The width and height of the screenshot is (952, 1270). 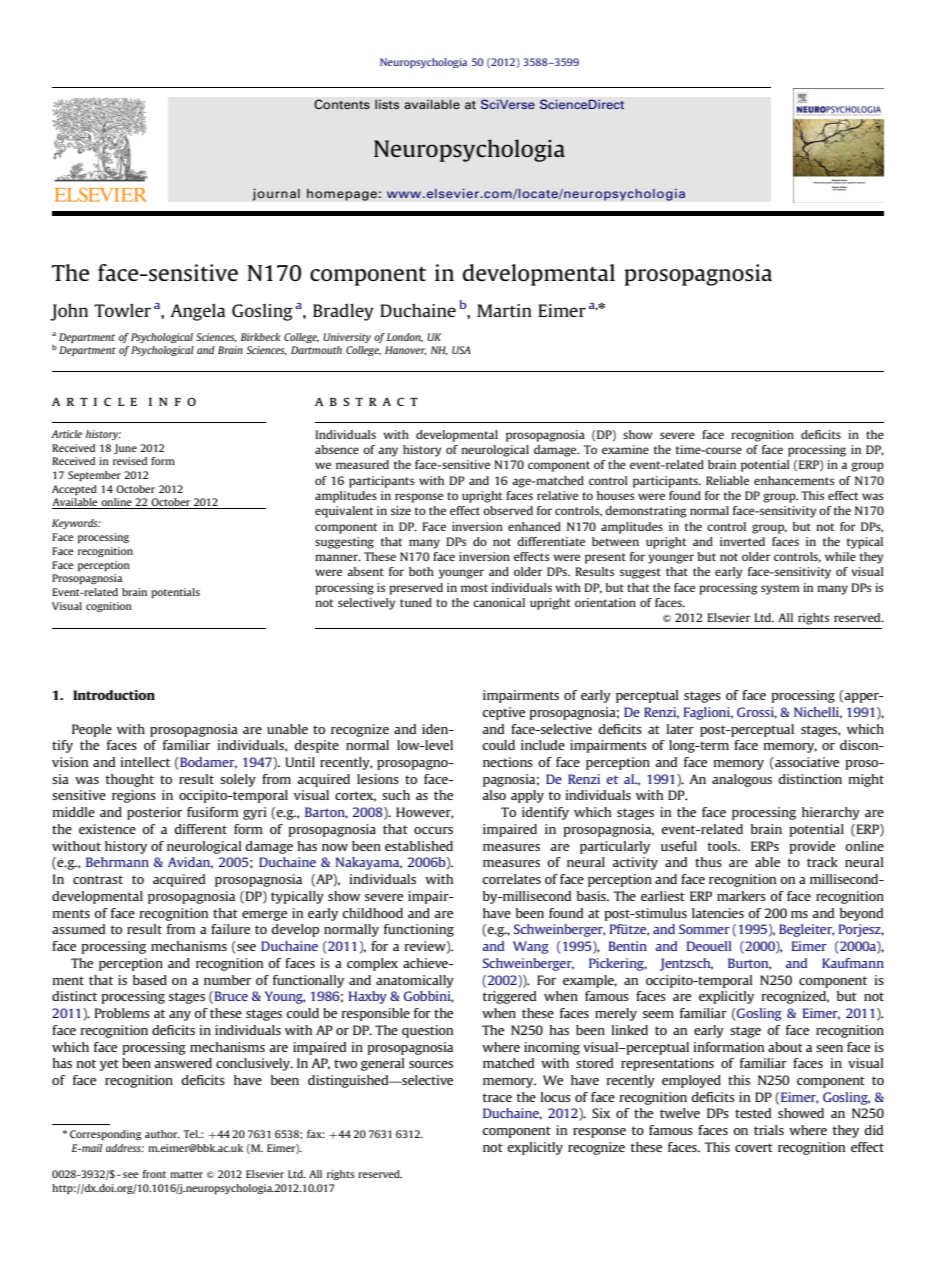 I want to click on trials, so click(x=769, y=1130).
